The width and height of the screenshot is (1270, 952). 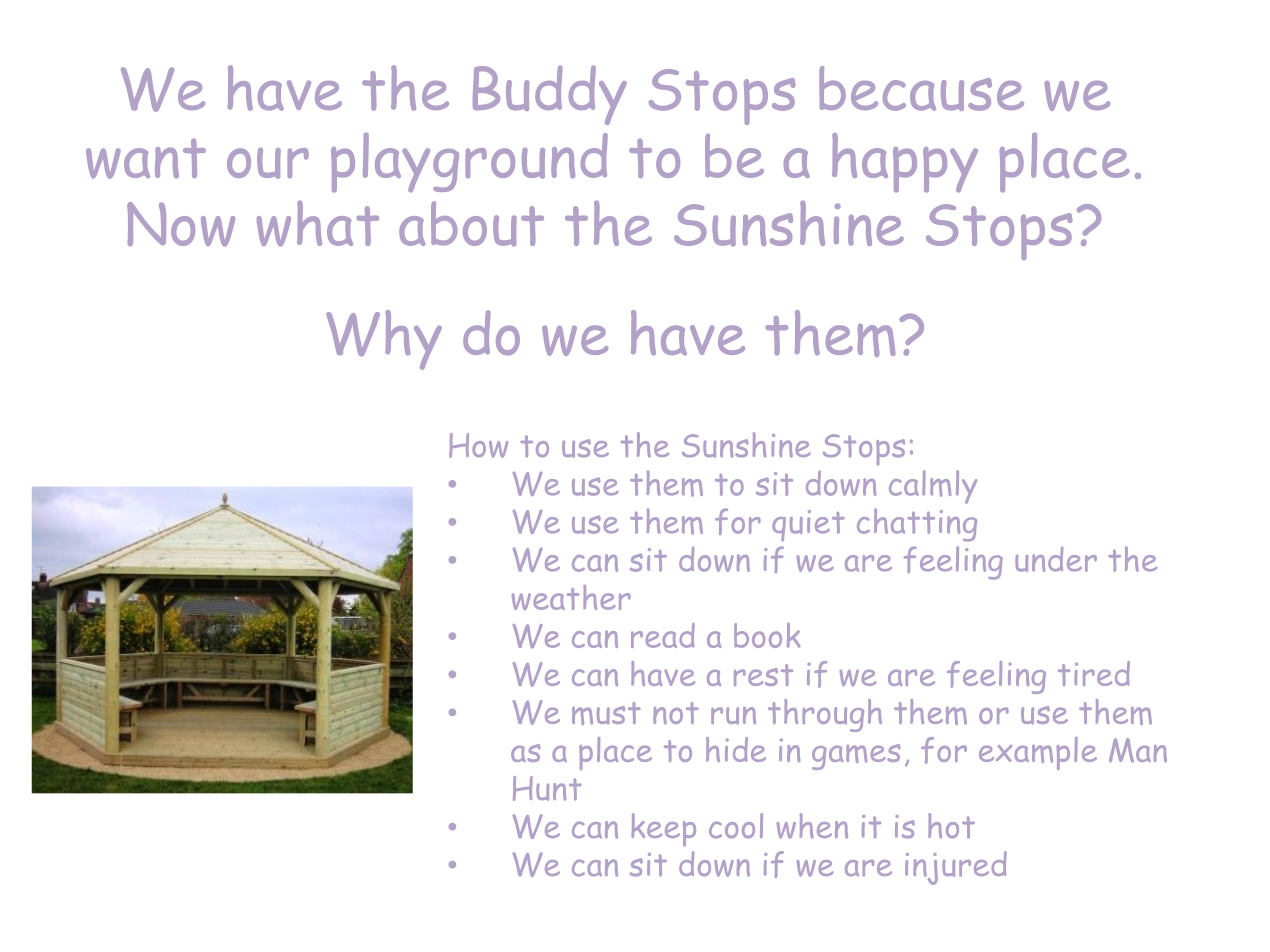 What do you see at coordinates (384, 340) in the screenshot?
I see `Why` at bounding box center [384, 340].
